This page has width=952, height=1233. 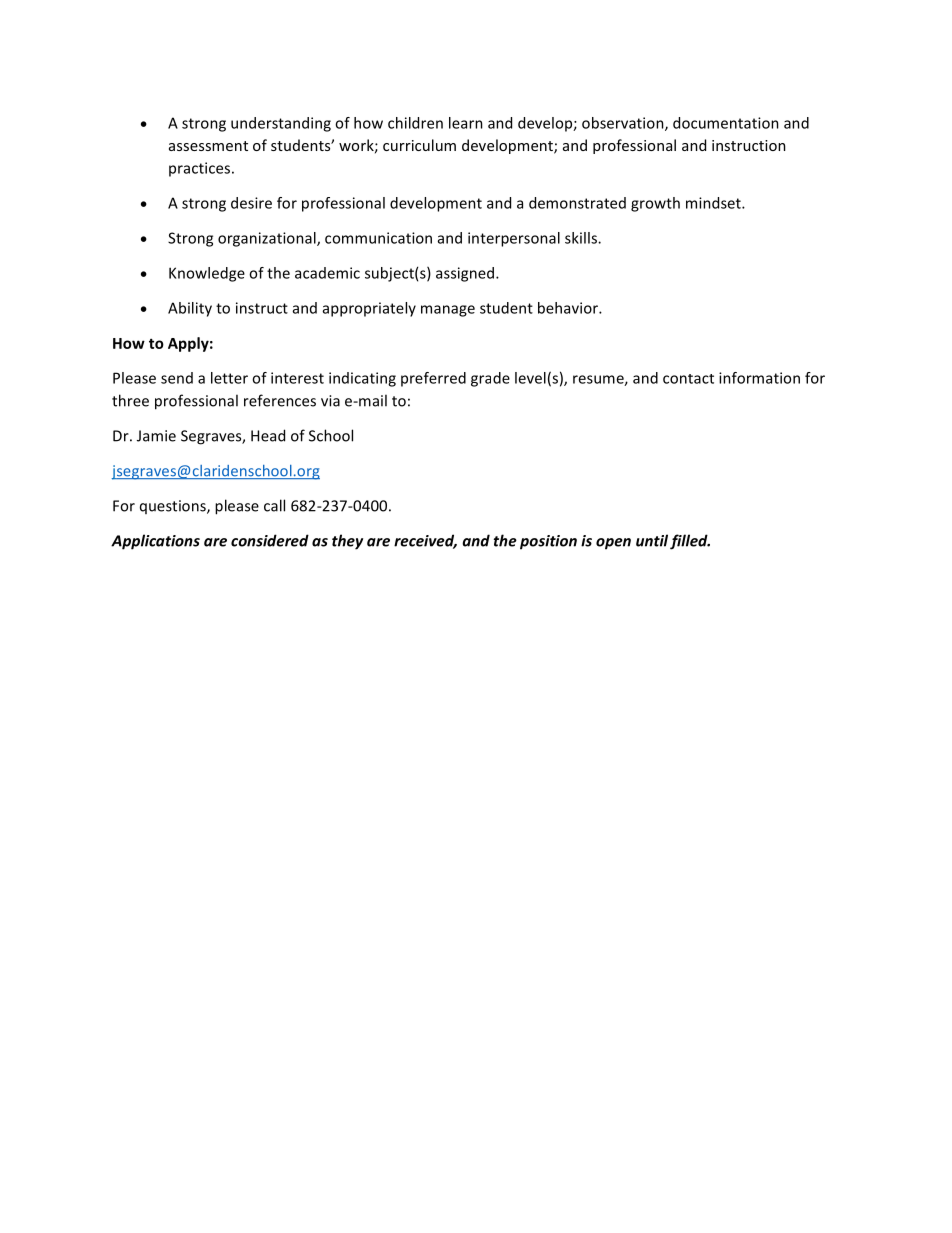 What do you see at coordinates (448, 311) in the page?
I see `manage` at bounding box center [448, 311].
